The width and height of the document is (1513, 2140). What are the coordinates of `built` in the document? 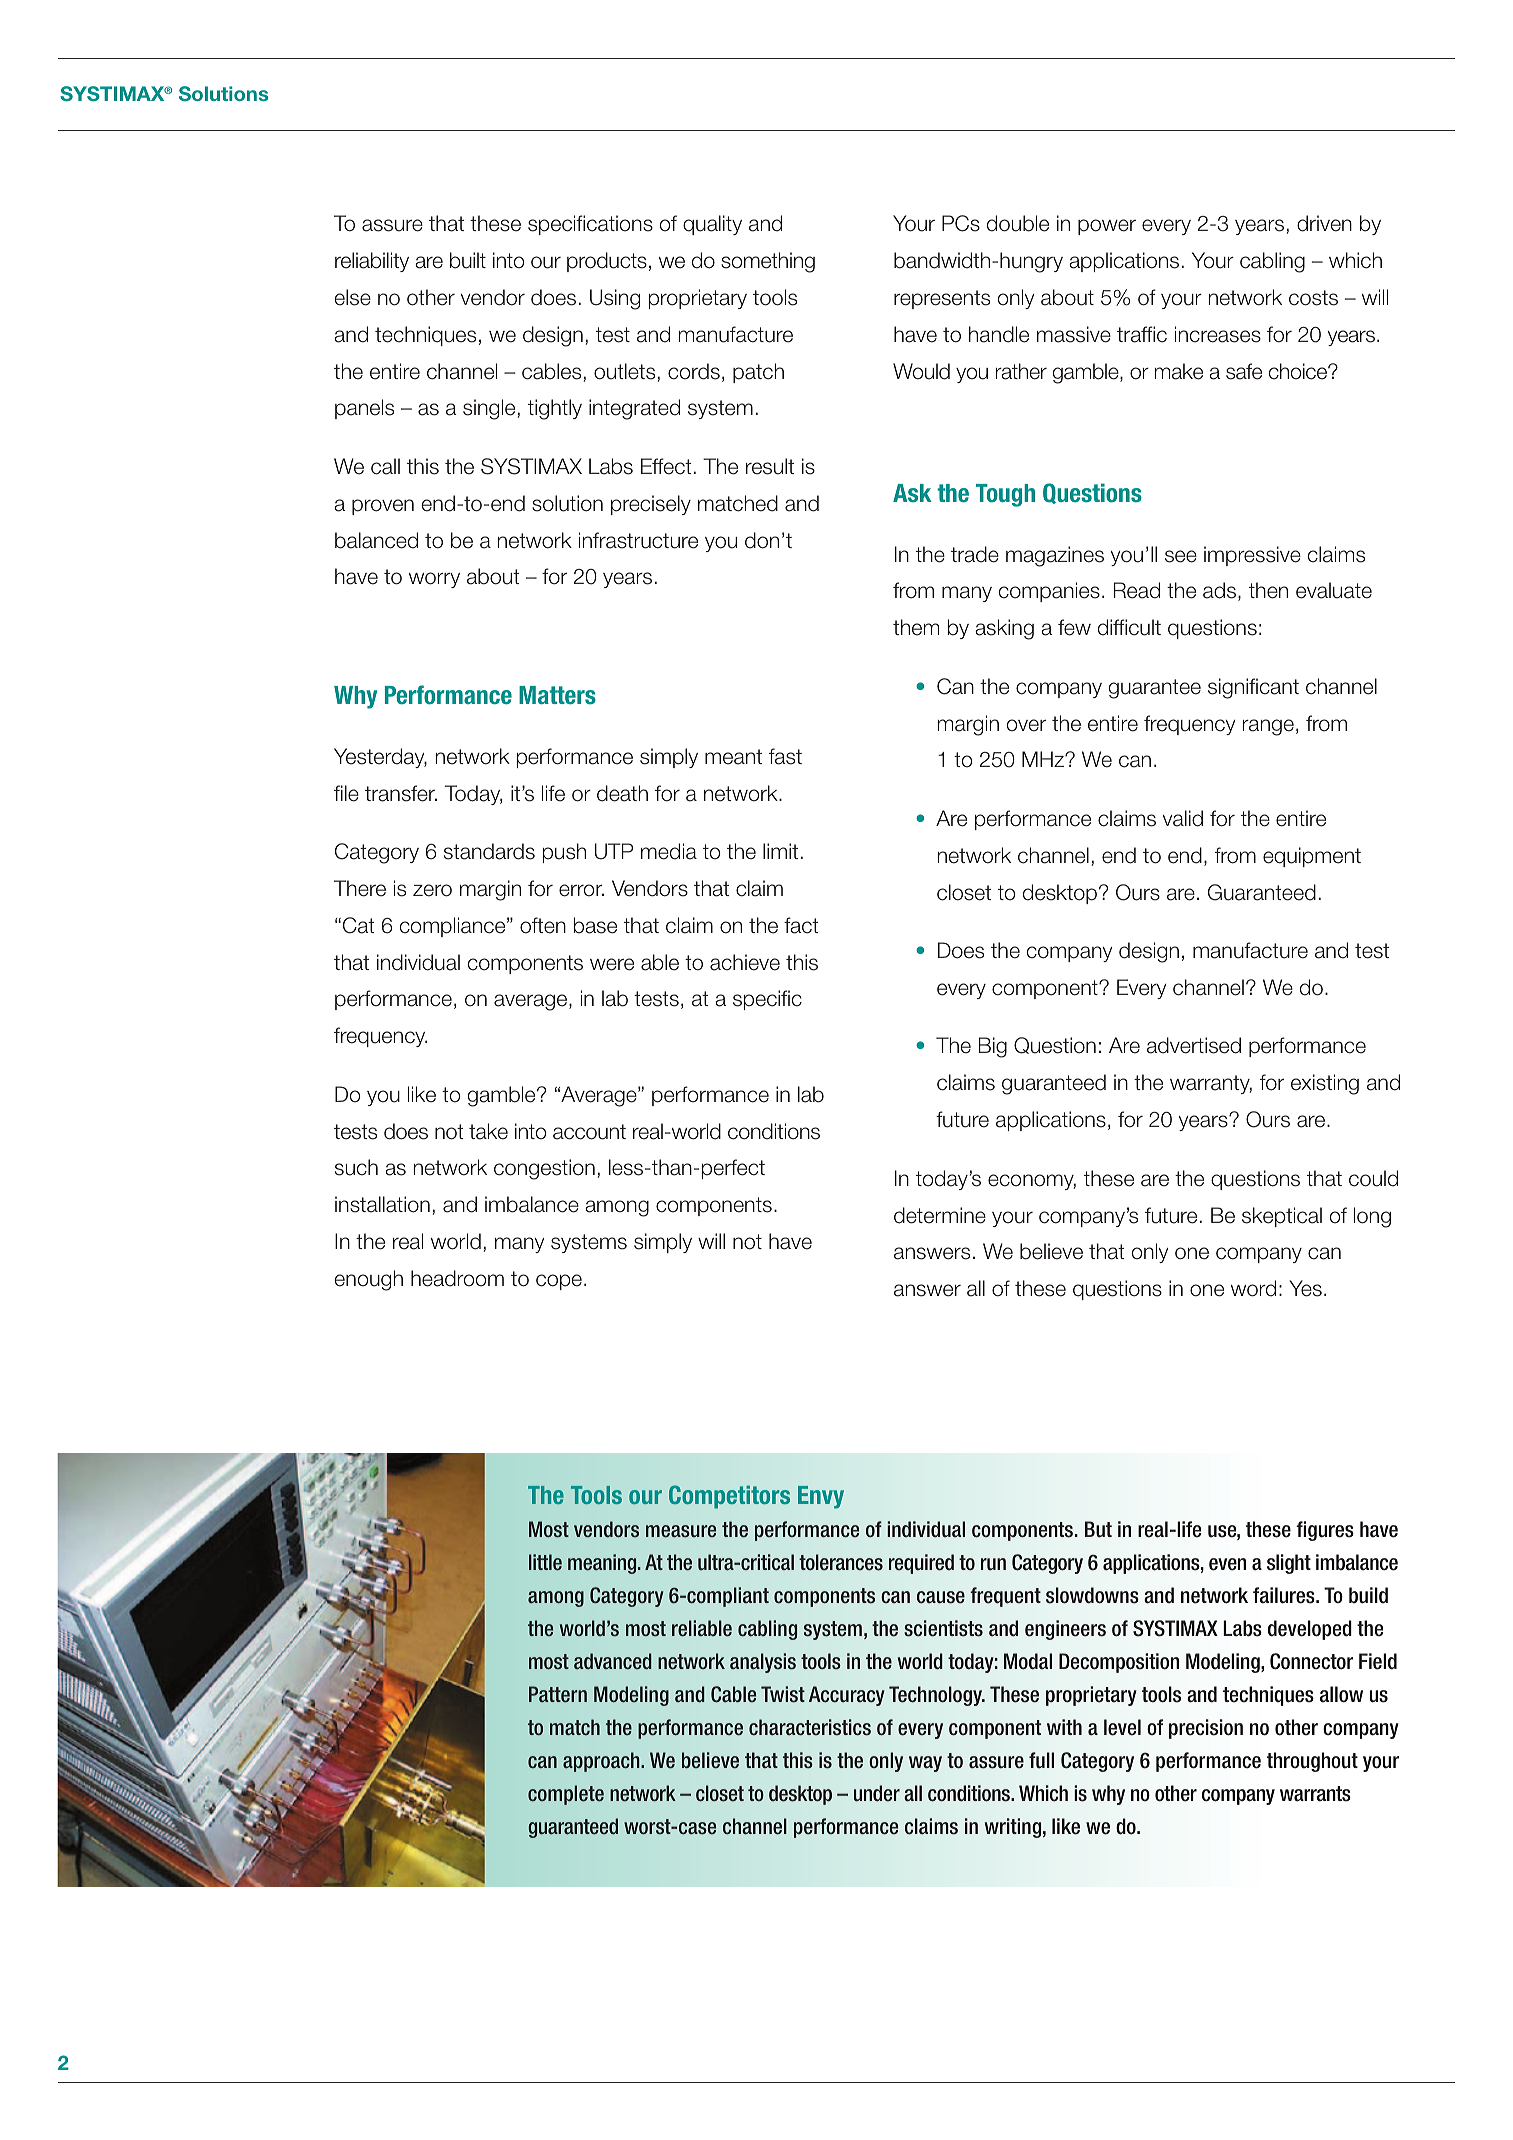 It's located at (468, 260).
